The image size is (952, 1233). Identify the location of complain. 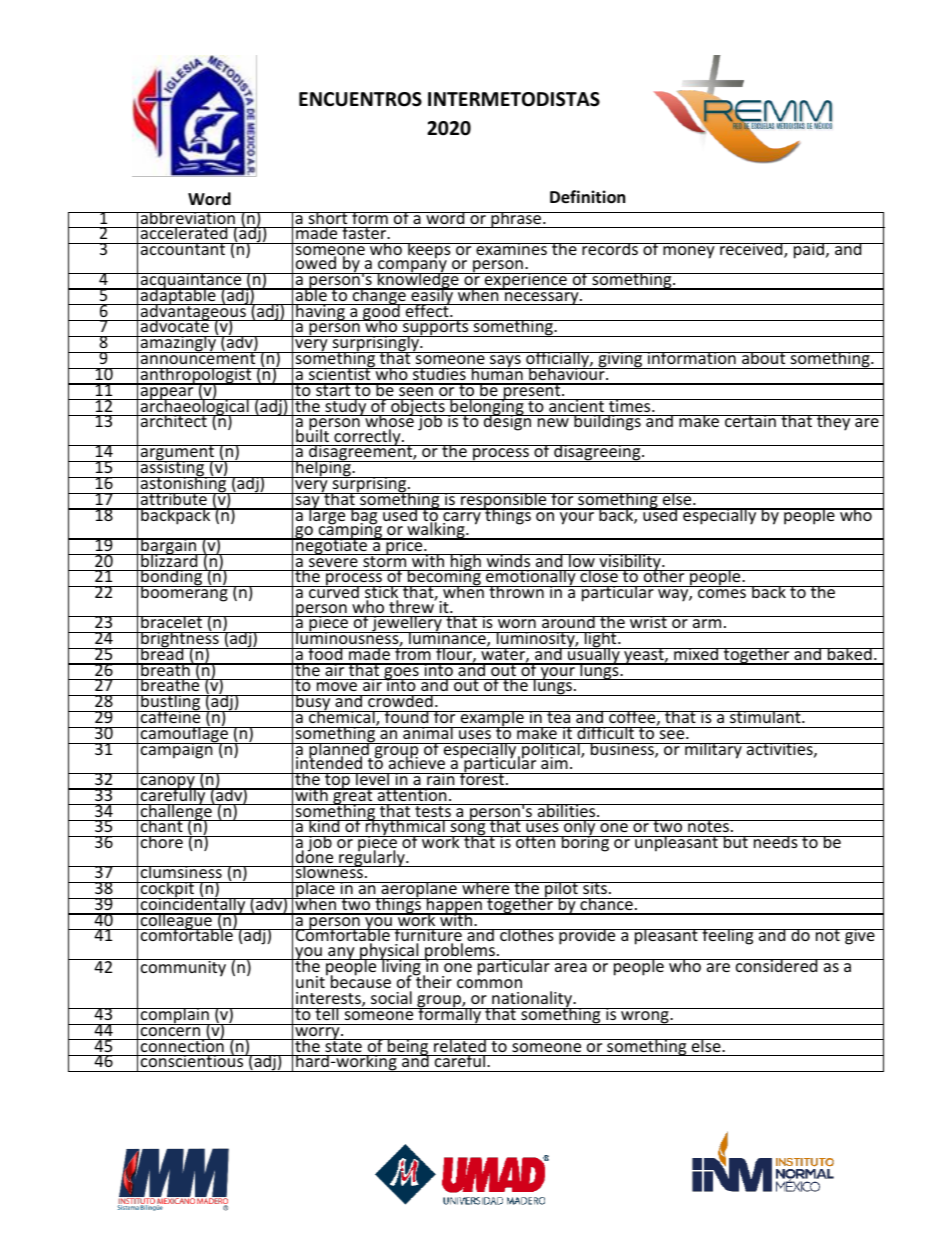
(175, 1017).
